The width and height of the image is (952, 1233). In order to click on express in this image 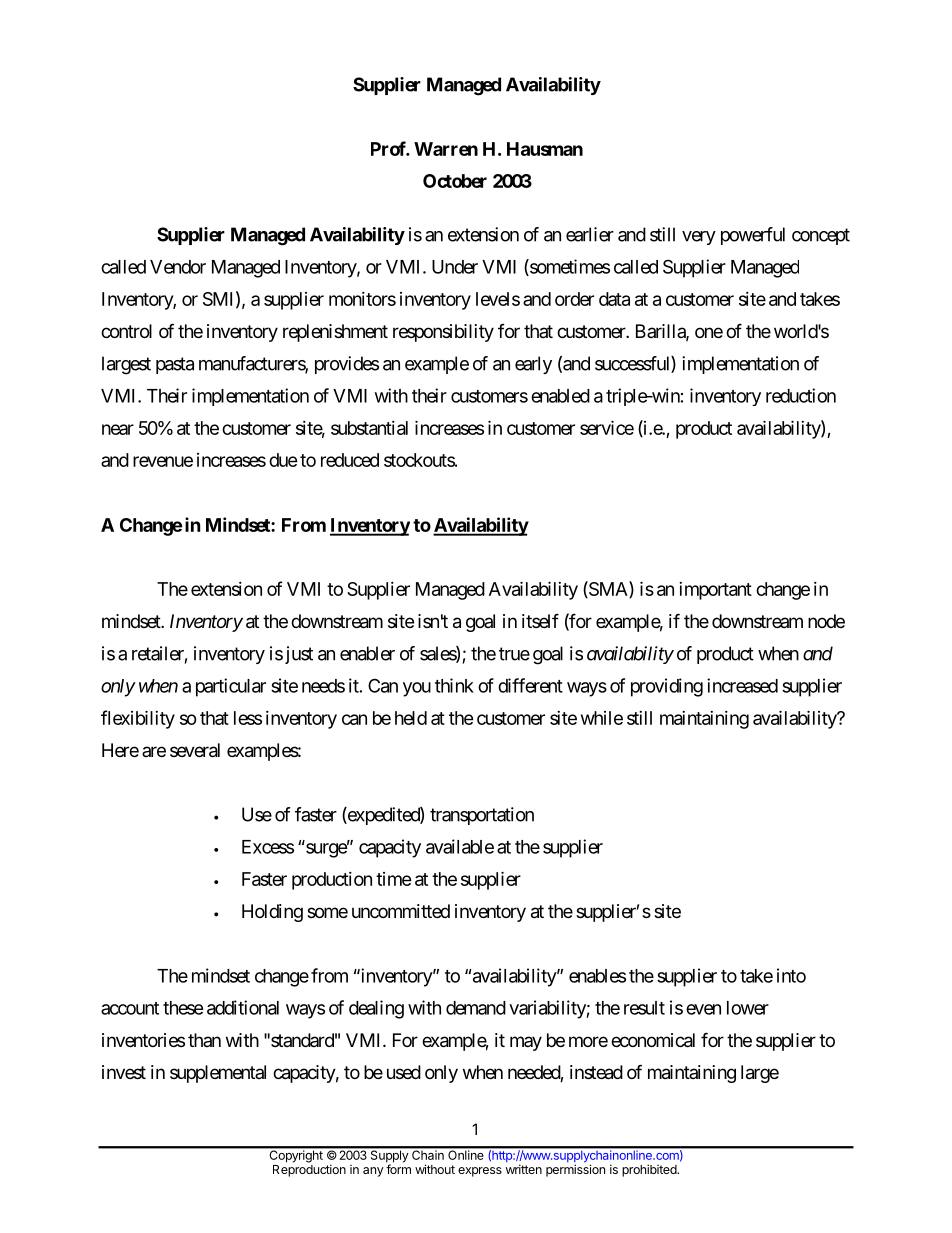, I will do `click(480, 1172)`.
